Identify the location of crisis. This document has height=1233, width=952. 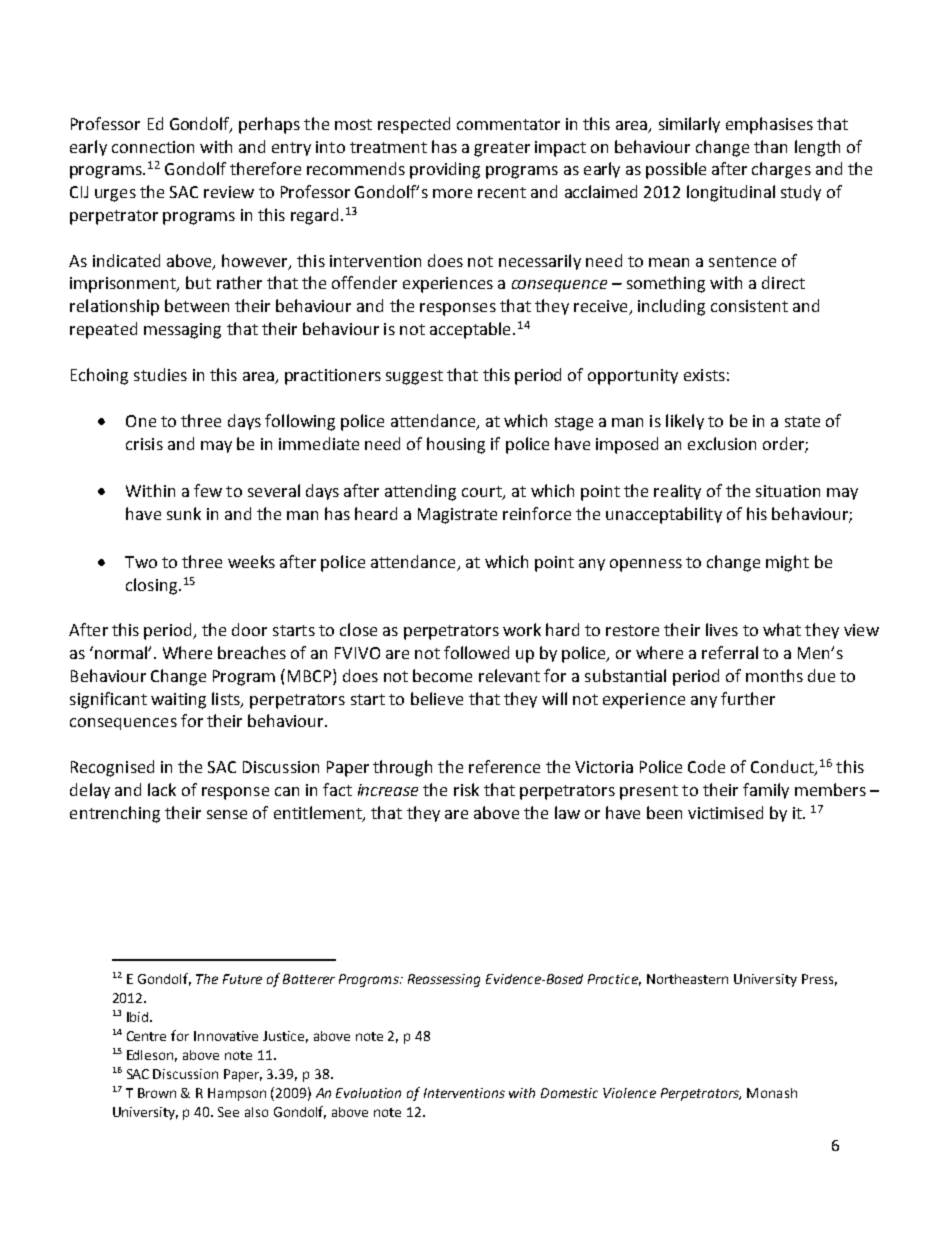
(144, 444).
